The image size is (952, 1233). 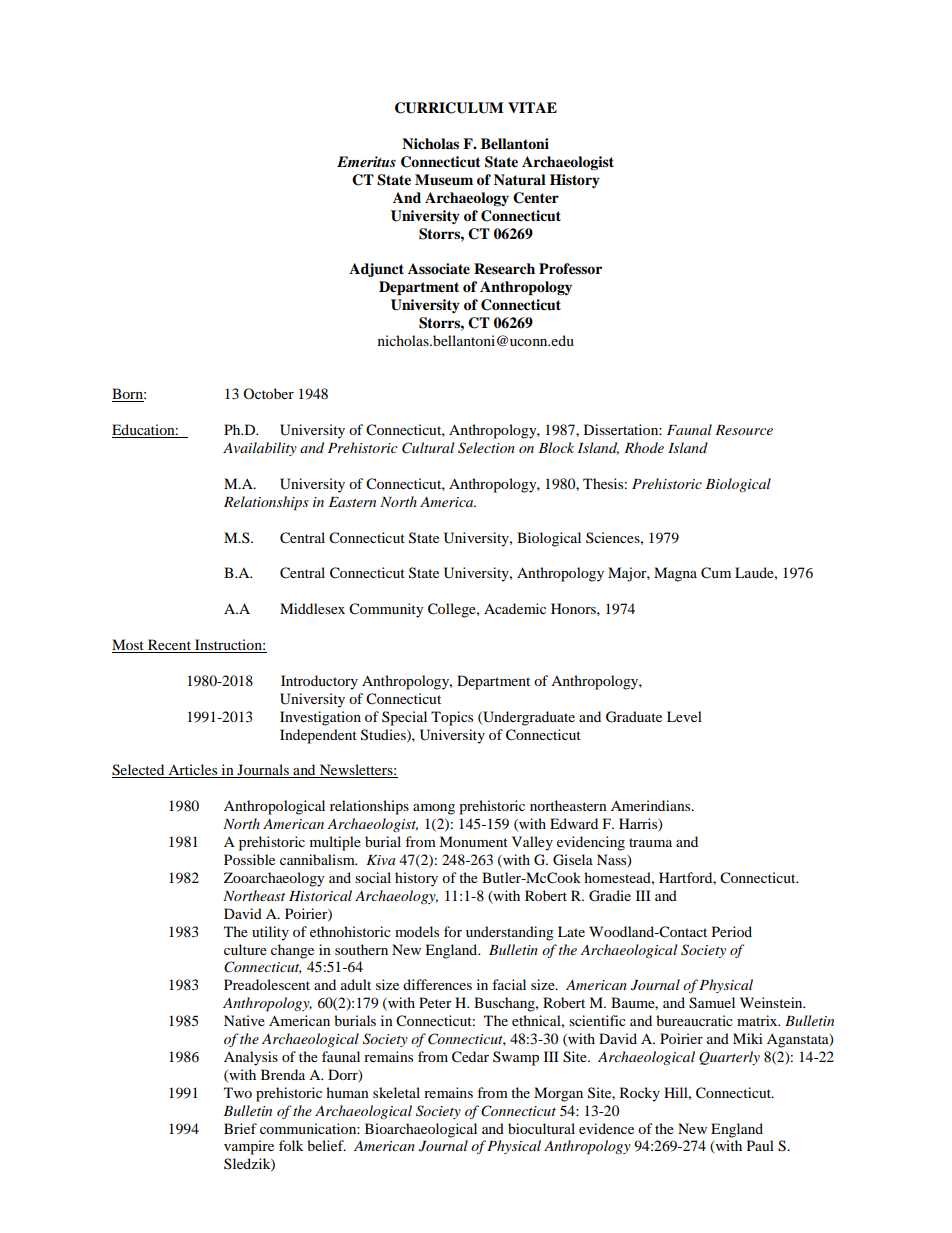 What do you see at coordinates (396, 1092) in the screenshot?
I see `skeletal` at bounding box center [396, 1092].
